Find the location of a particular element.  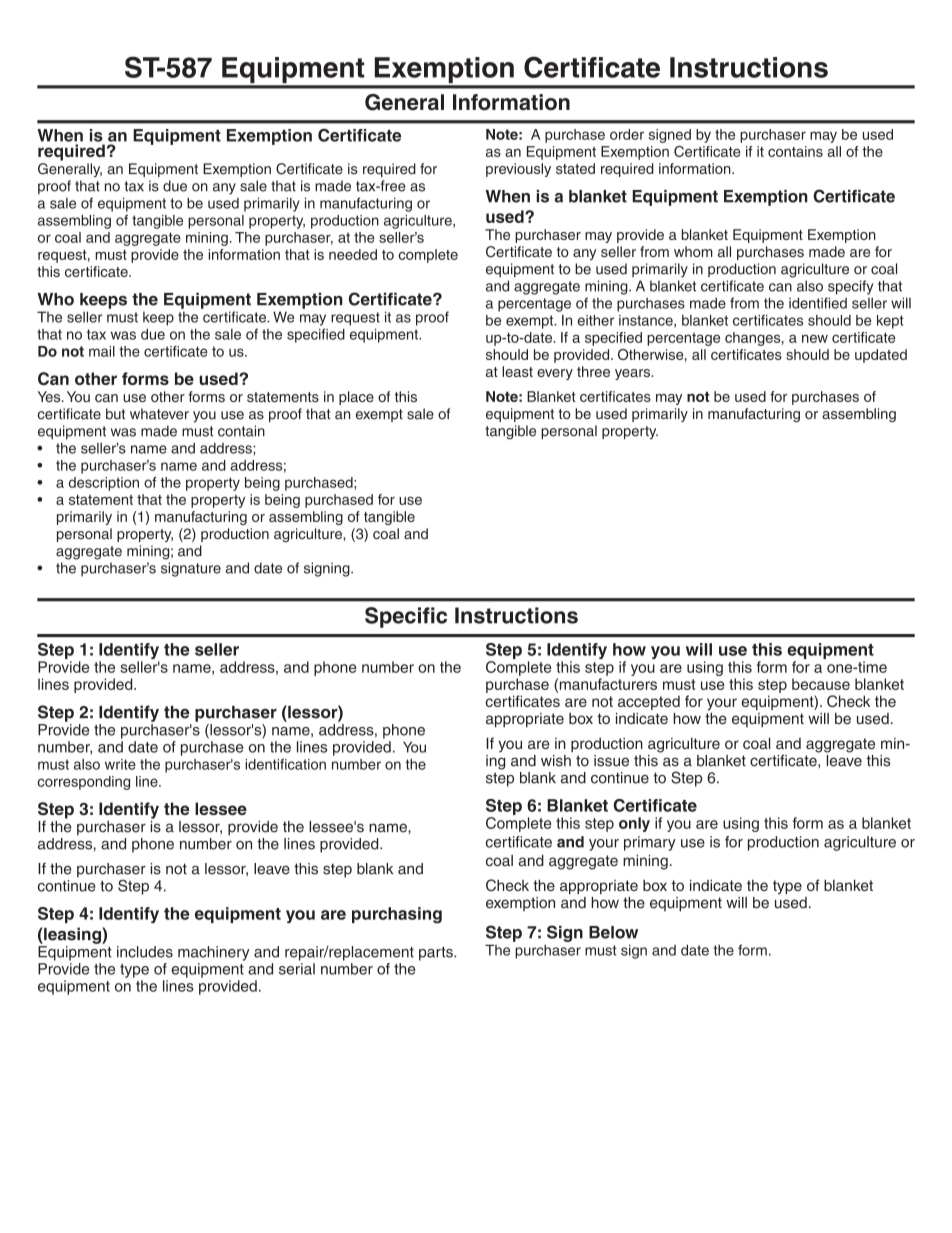

Specific is located at coordinates (406, 617).
